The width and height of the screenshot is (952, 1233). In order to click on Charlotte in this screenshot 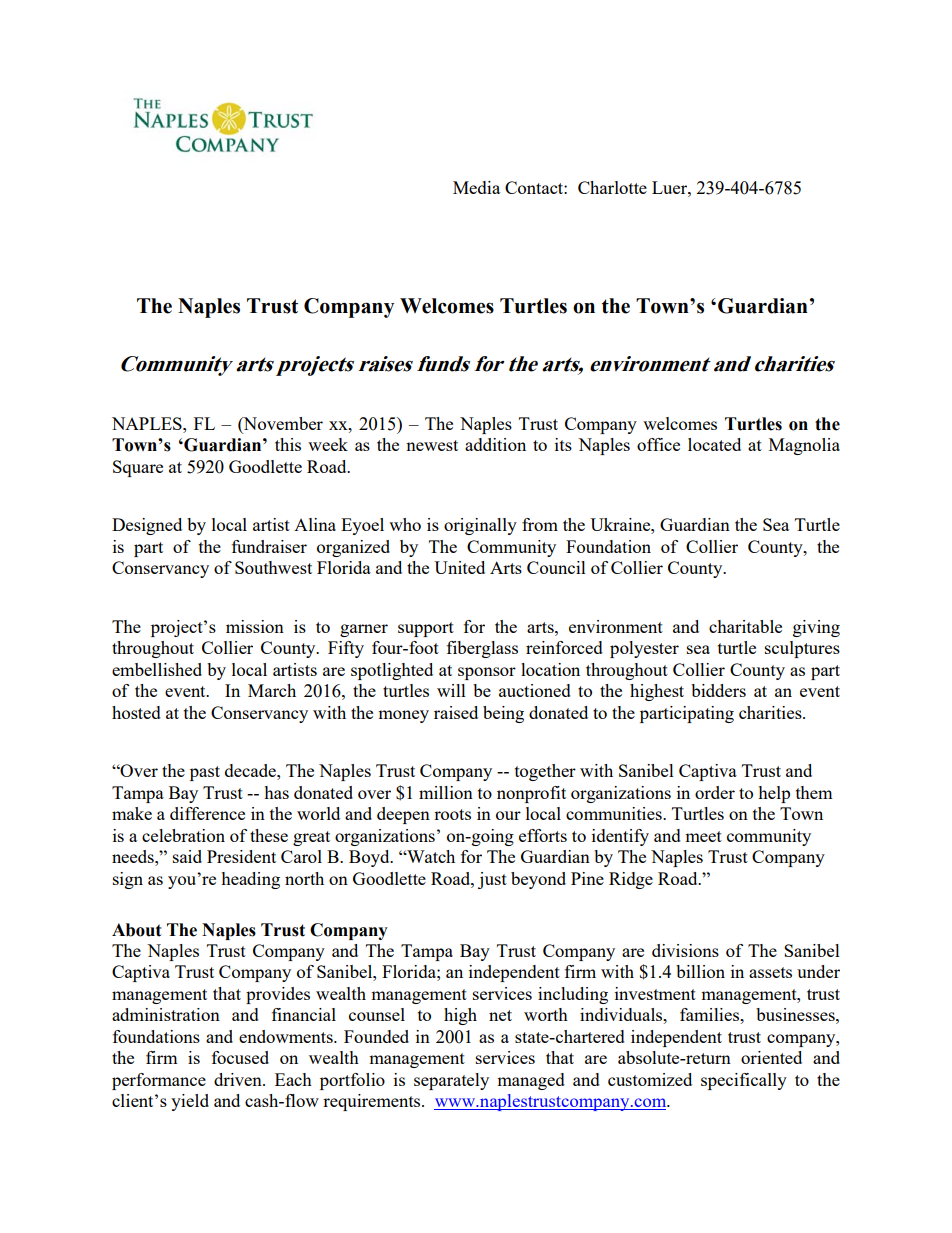, I will do `click(612, 187)`.
